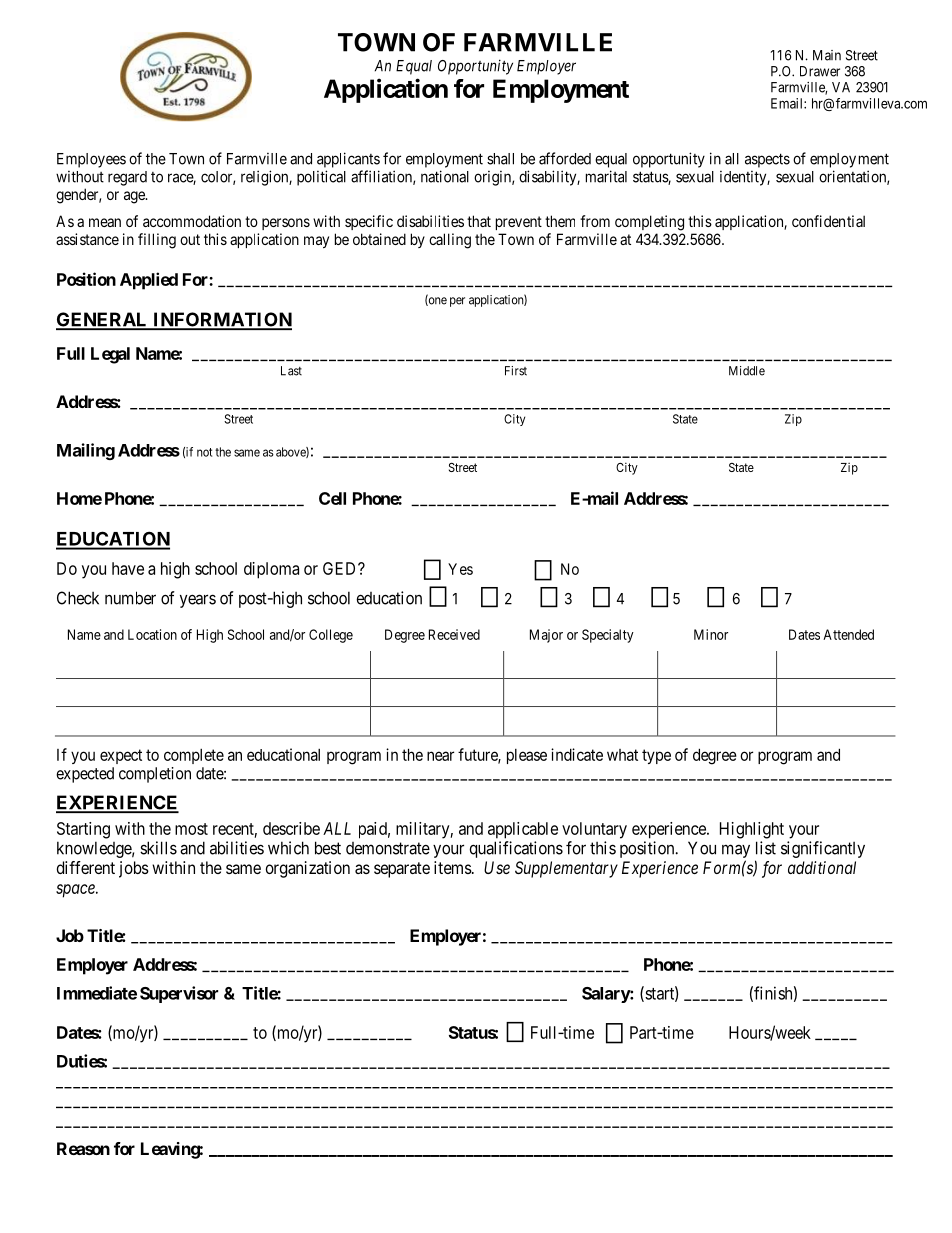 Image resolution: width=952 pixels, height=1233 pixels. What do you see at coordinates (516, 371) in the screenshot?
I see `First` at bounding box center [516, 371].
